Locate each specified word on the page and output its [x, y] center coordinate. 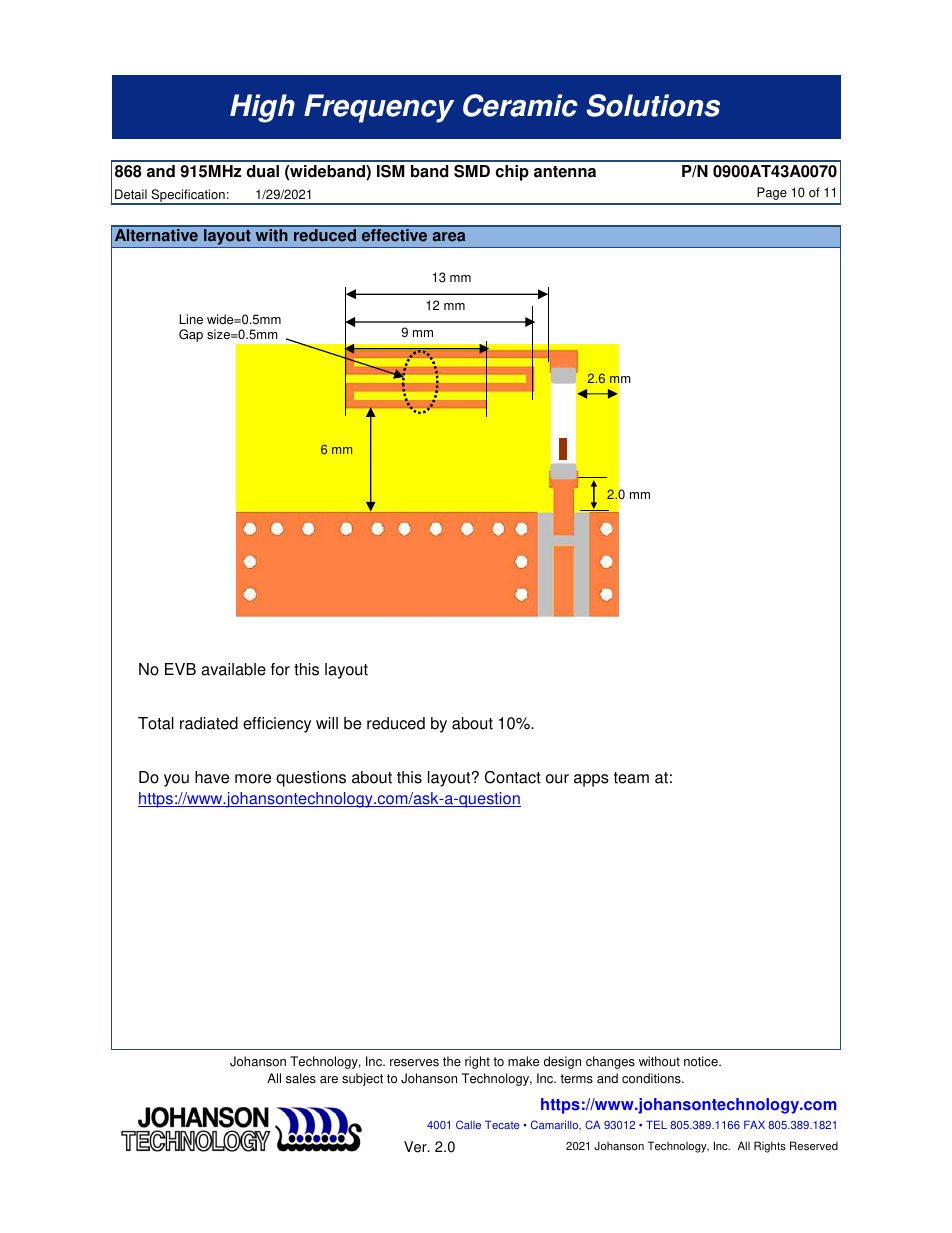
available [233, 669]
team [631, 778]
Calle [468, 1124]
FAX [754, 1124]
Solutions [653, 105]
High [262, 108]
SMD [472, 171]
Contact [513, 777]
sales [301, 1078]
